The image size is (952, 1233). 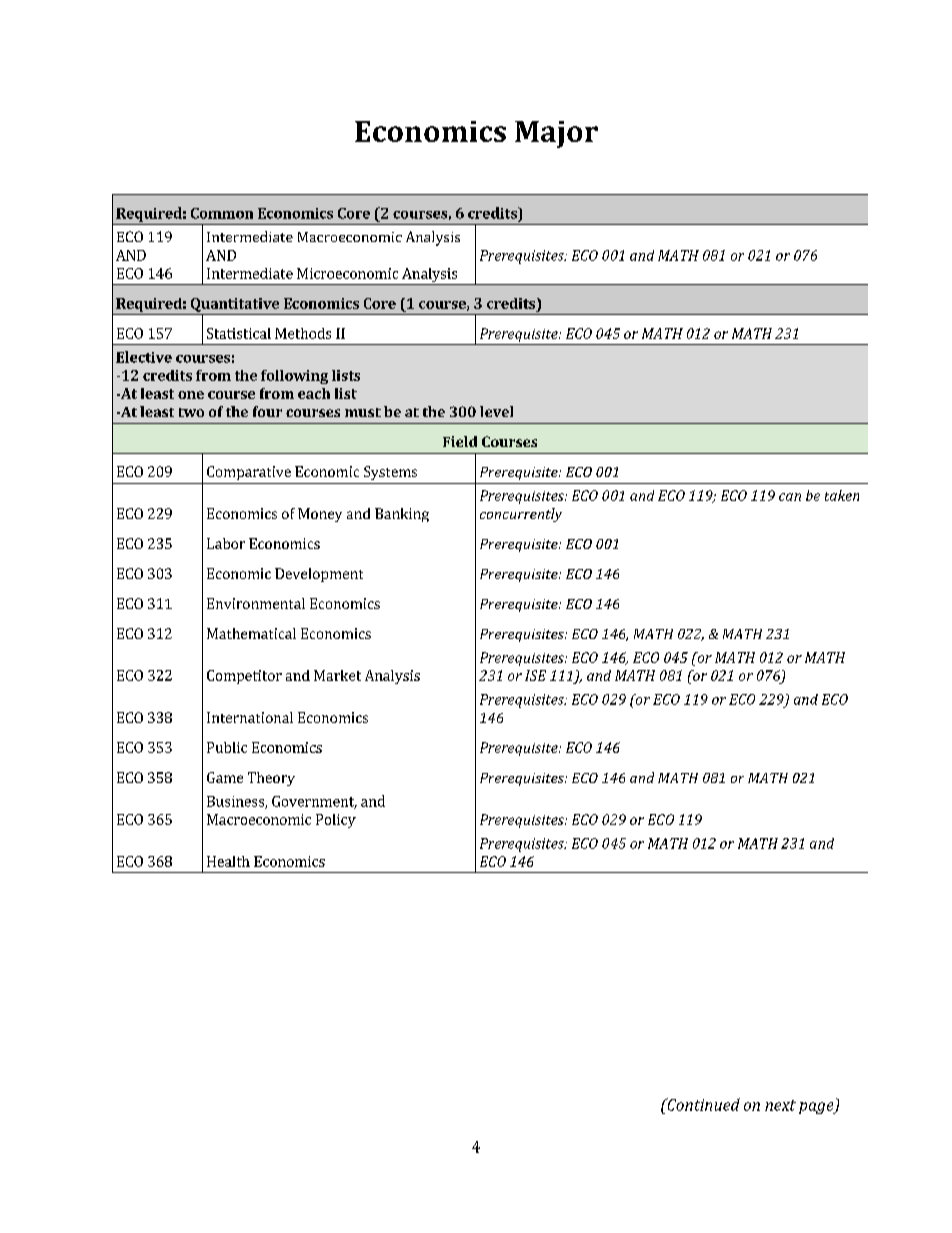 What do you see at coordinates (226, 543) in the screenshot?
I see `Labor` at bounding box center [226, 543].
